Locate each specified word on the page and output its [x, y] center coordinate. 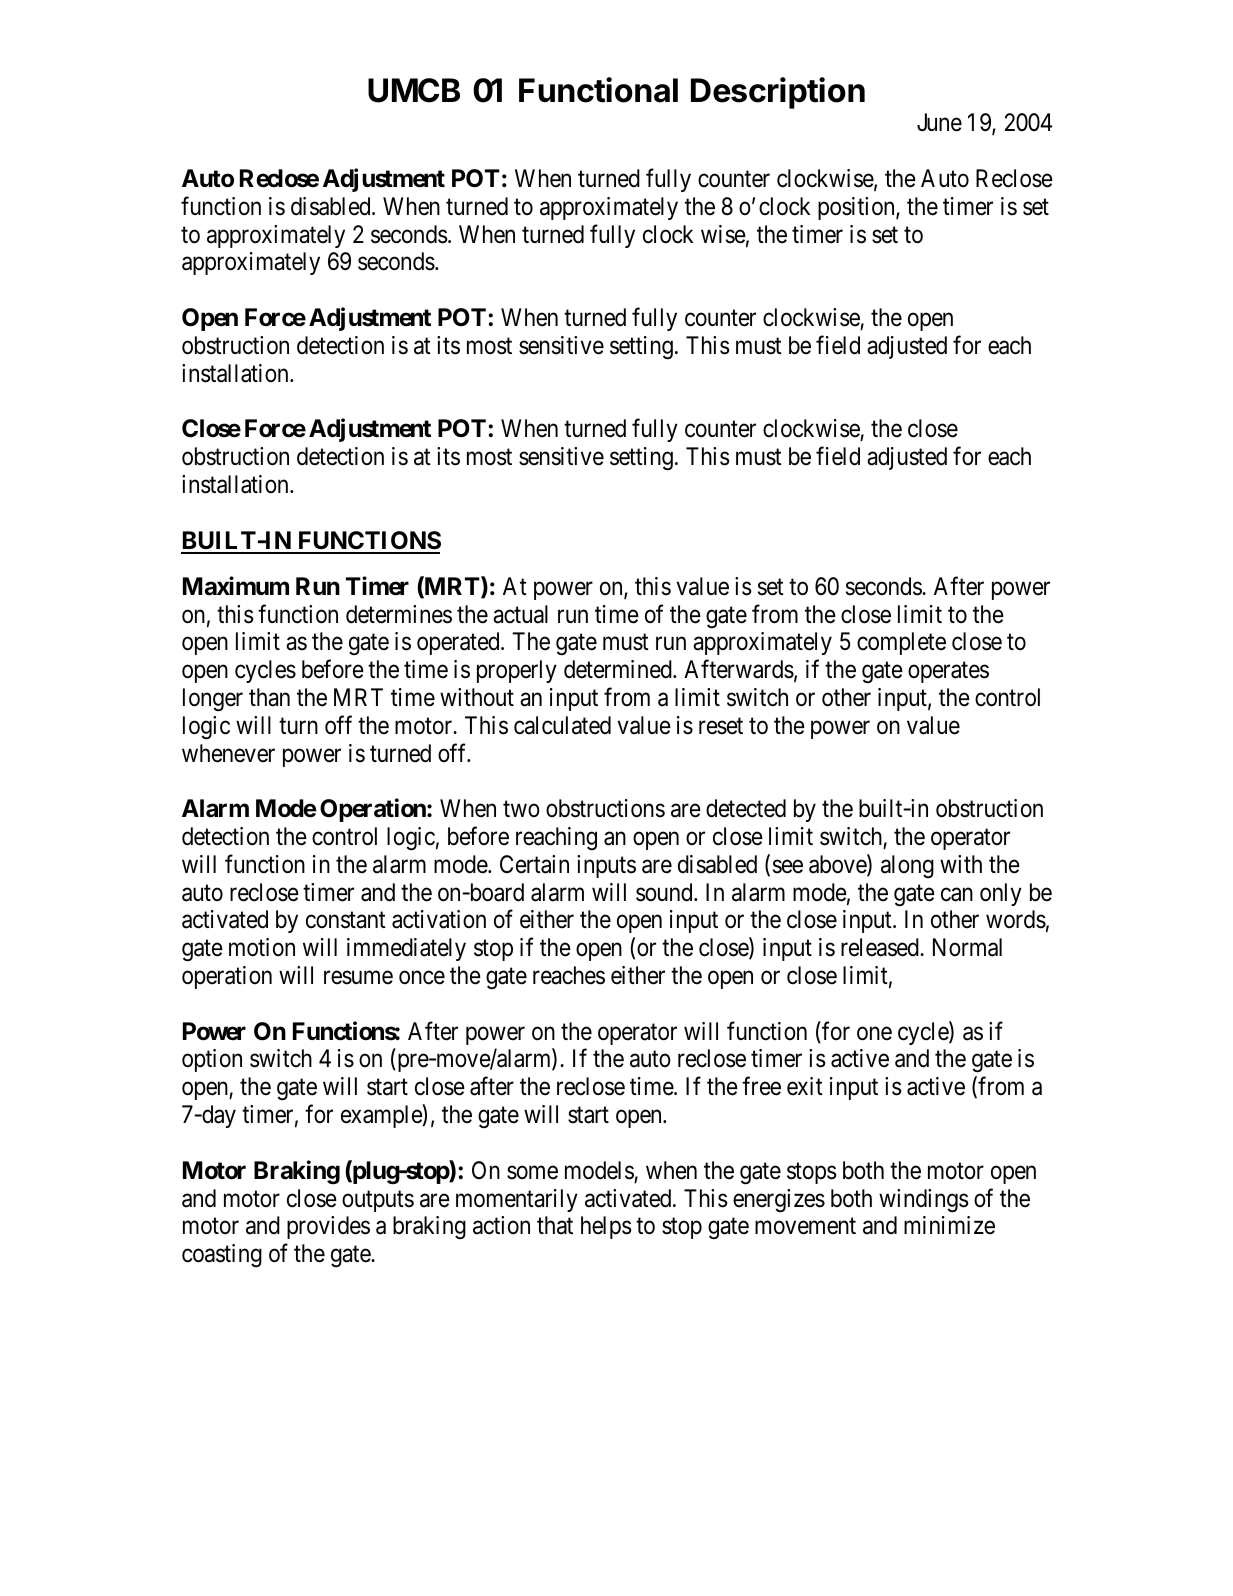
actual [520, 614]
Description [778, 93]
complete [901, 643]
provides [328, 1227]
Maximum [236, 586]
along [907, 866]
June [939, 122]
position [857, 208]
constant [346, 920]
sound [665, 892]
